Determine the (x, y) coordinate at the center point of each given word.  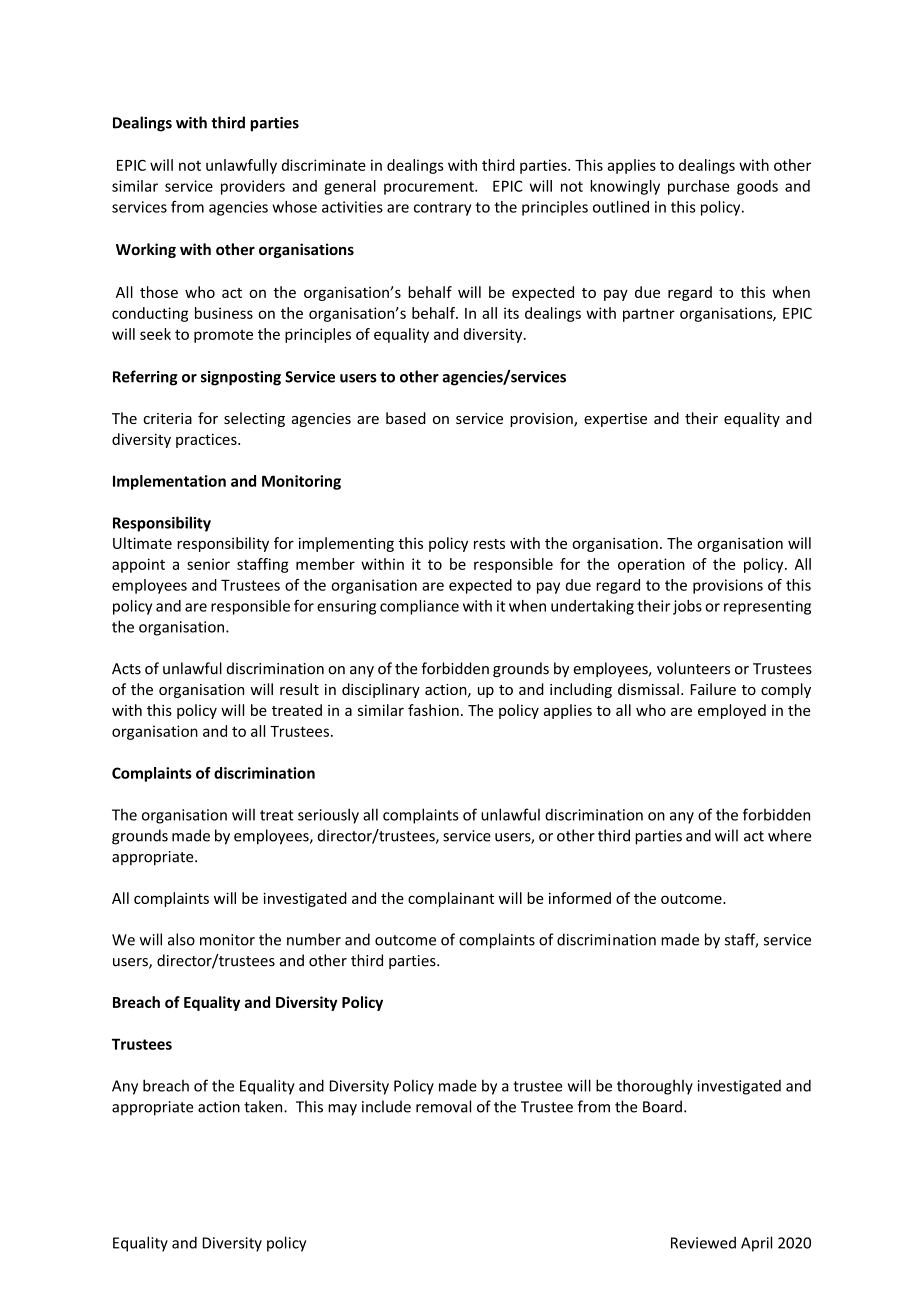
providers (253, 187)
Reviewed (703, 1243)
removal (443, 1106)
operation (651, 565)
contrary (442, 209)
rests (489, 544)
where (789, 835)
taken (264, 1106)
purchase (698, 187)
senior (208, 564)
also (181, 939)
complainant (451, 899)
